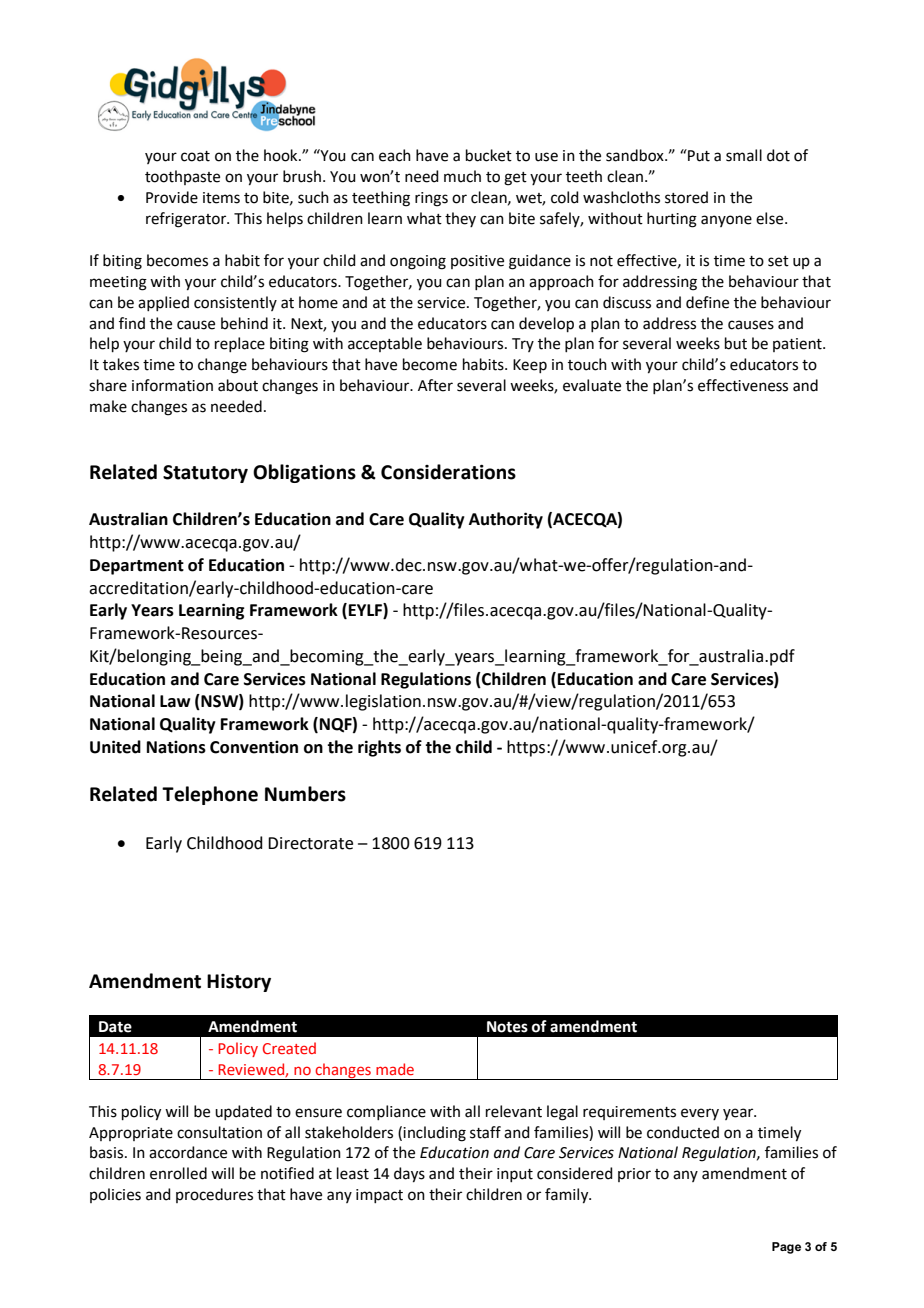  Describe the element at coordinates (686, 197) in the document. I see `stored` at that location.
